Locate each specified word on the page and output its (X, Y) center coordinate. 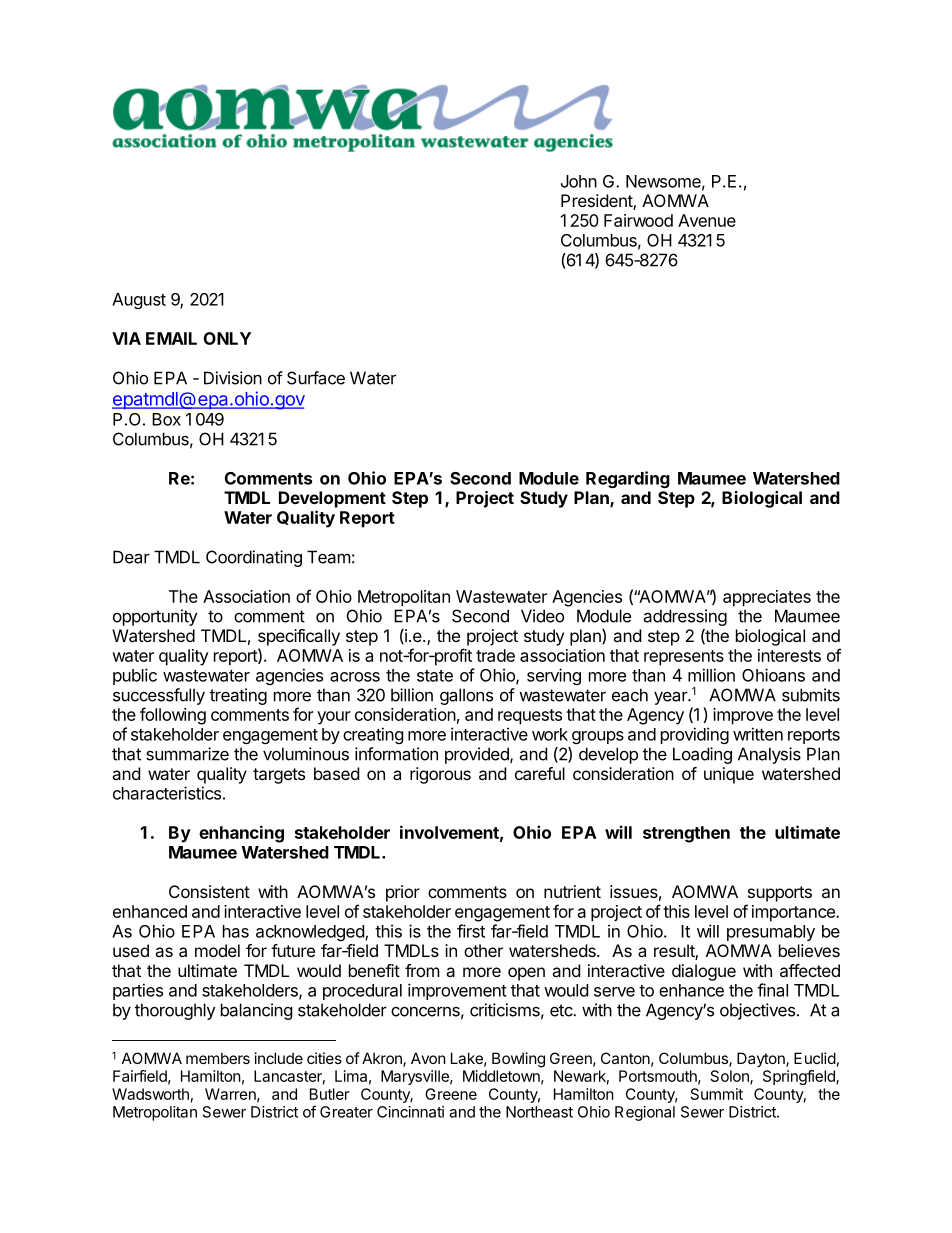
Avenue (707, 220)
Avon (428, 1058)
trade (495, 655)
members (218, 1058)
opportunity (155, 617)
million (711, 675)
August (139, 301)
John (579, 181)
